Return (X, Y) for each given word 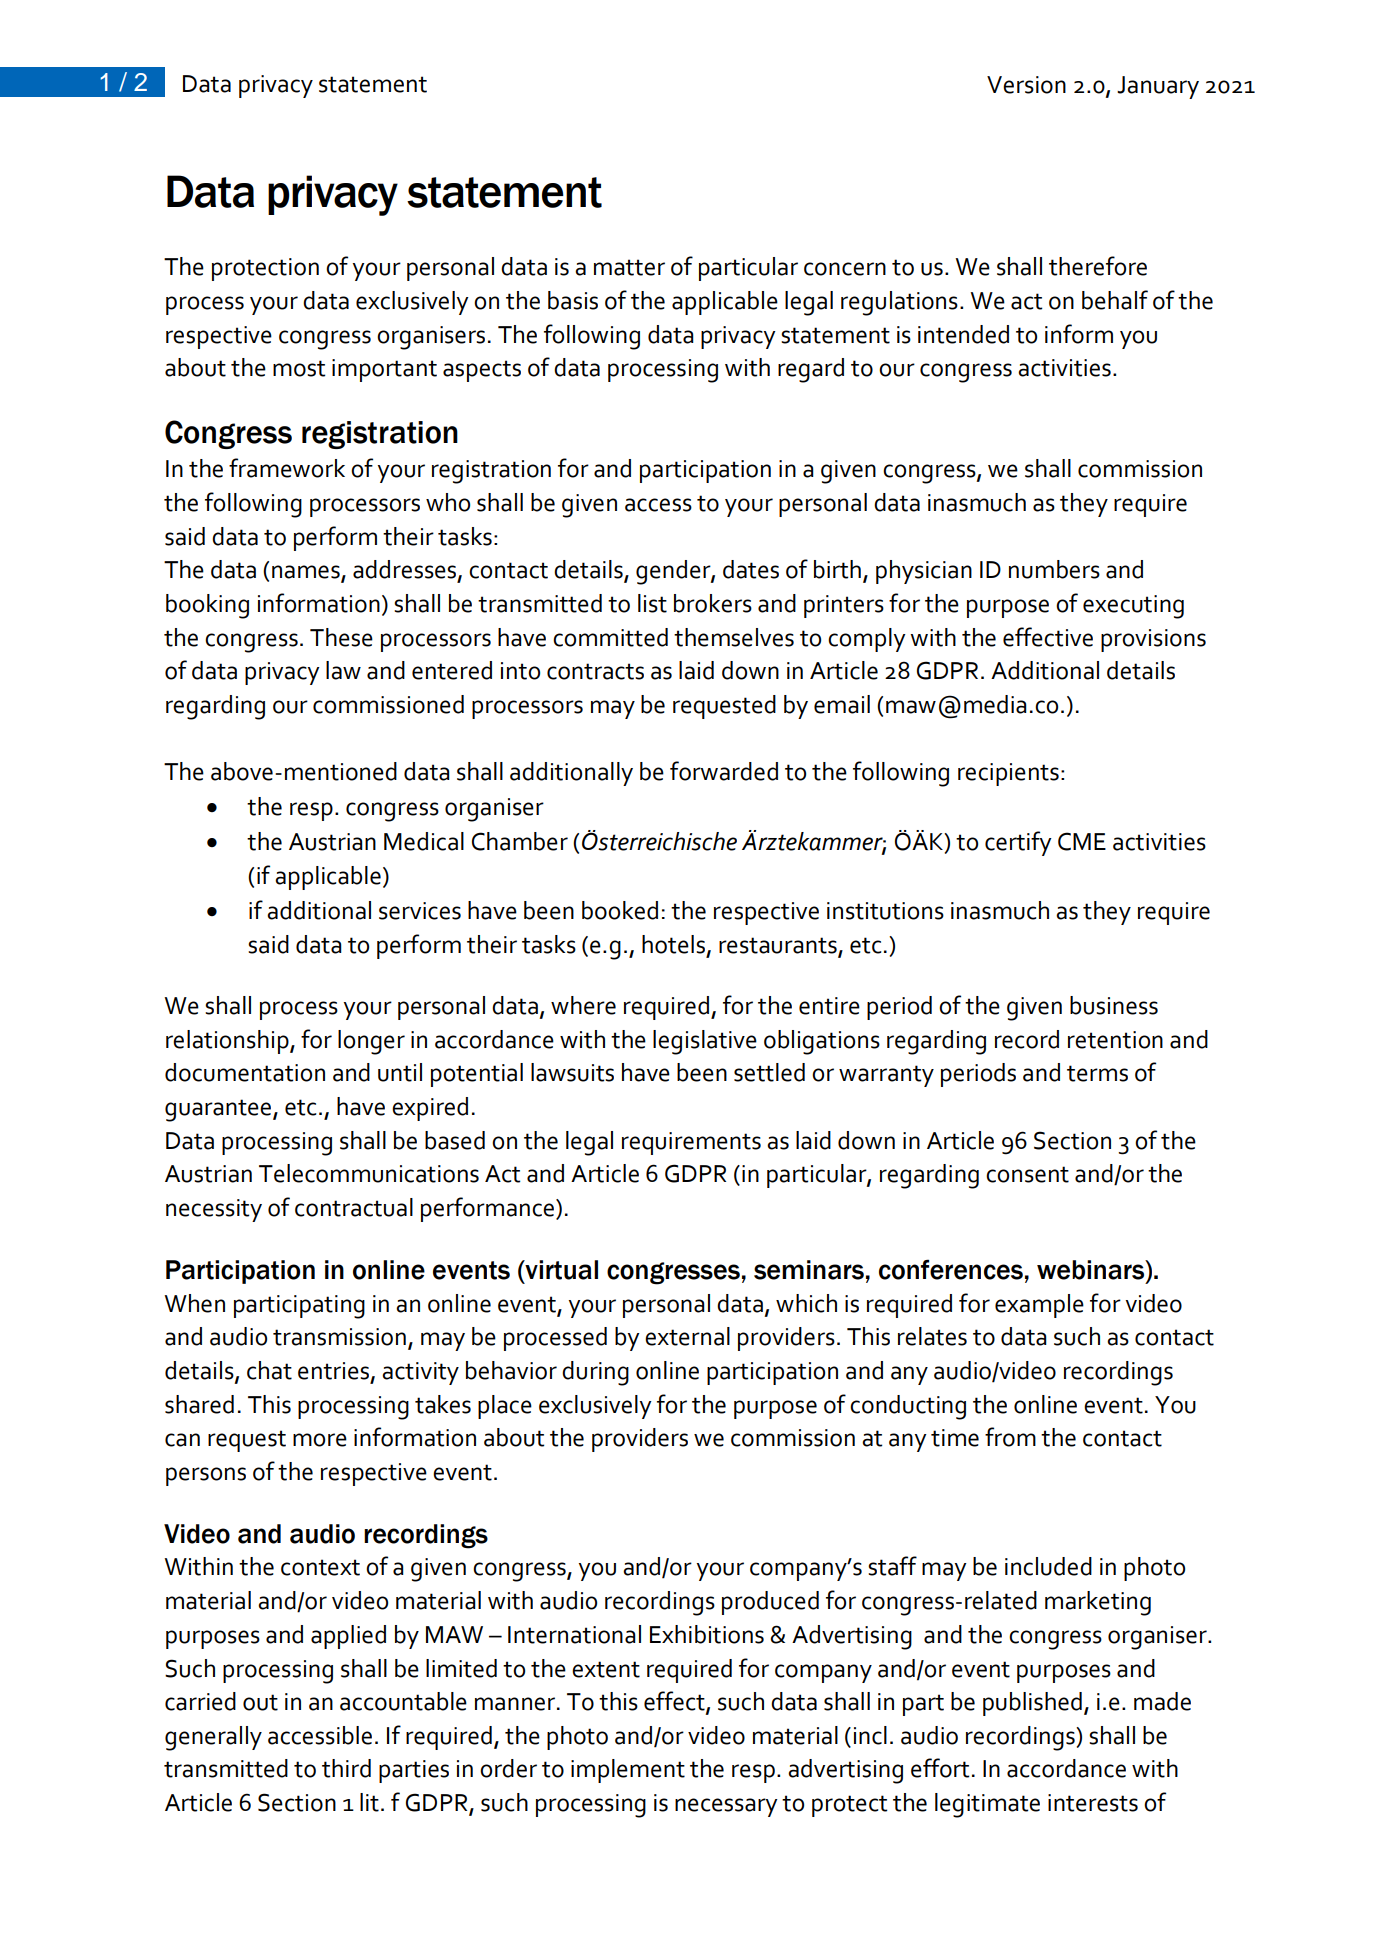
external (687, 1336)
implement (628, 1771)
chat (269, 1370)
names (307, 573)
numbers (1054, 569)
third (346, 1768)
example (1039, 1306)
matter (629, 267)
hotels (673, 944)
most (299, 368)
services (420, 911)
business (1114, 1005)
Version (1026, 85)
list (652, 603)
